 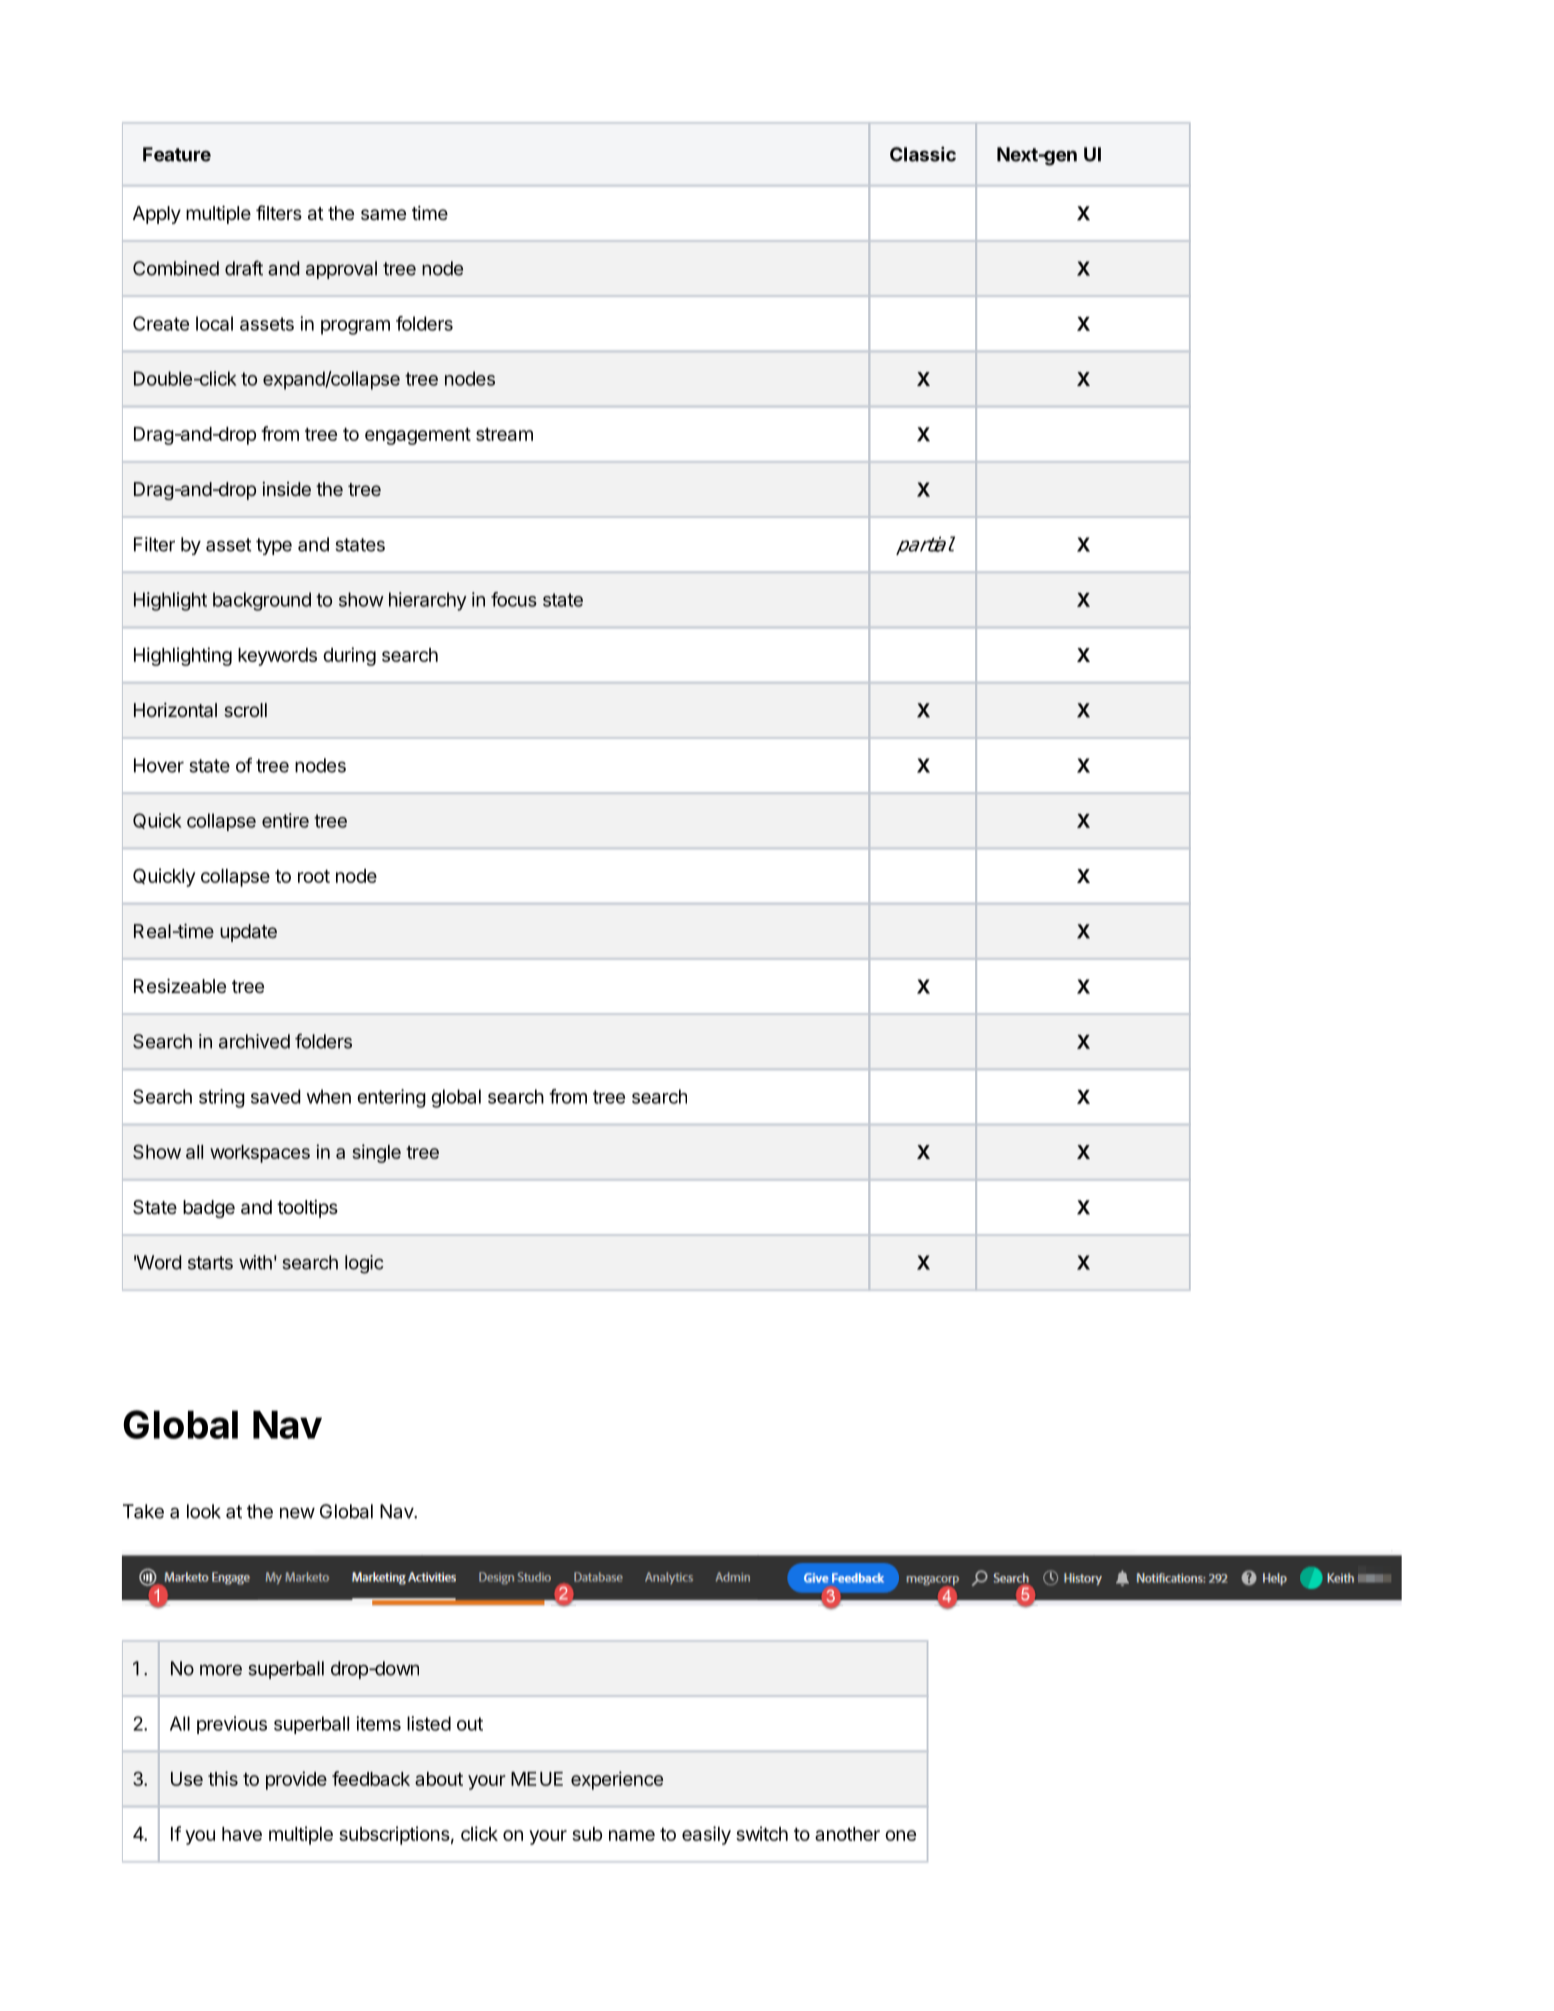 What do you see at coordinates (514, 599) in the screenshot?
I see `focus` at bounding box center [514, 599].
